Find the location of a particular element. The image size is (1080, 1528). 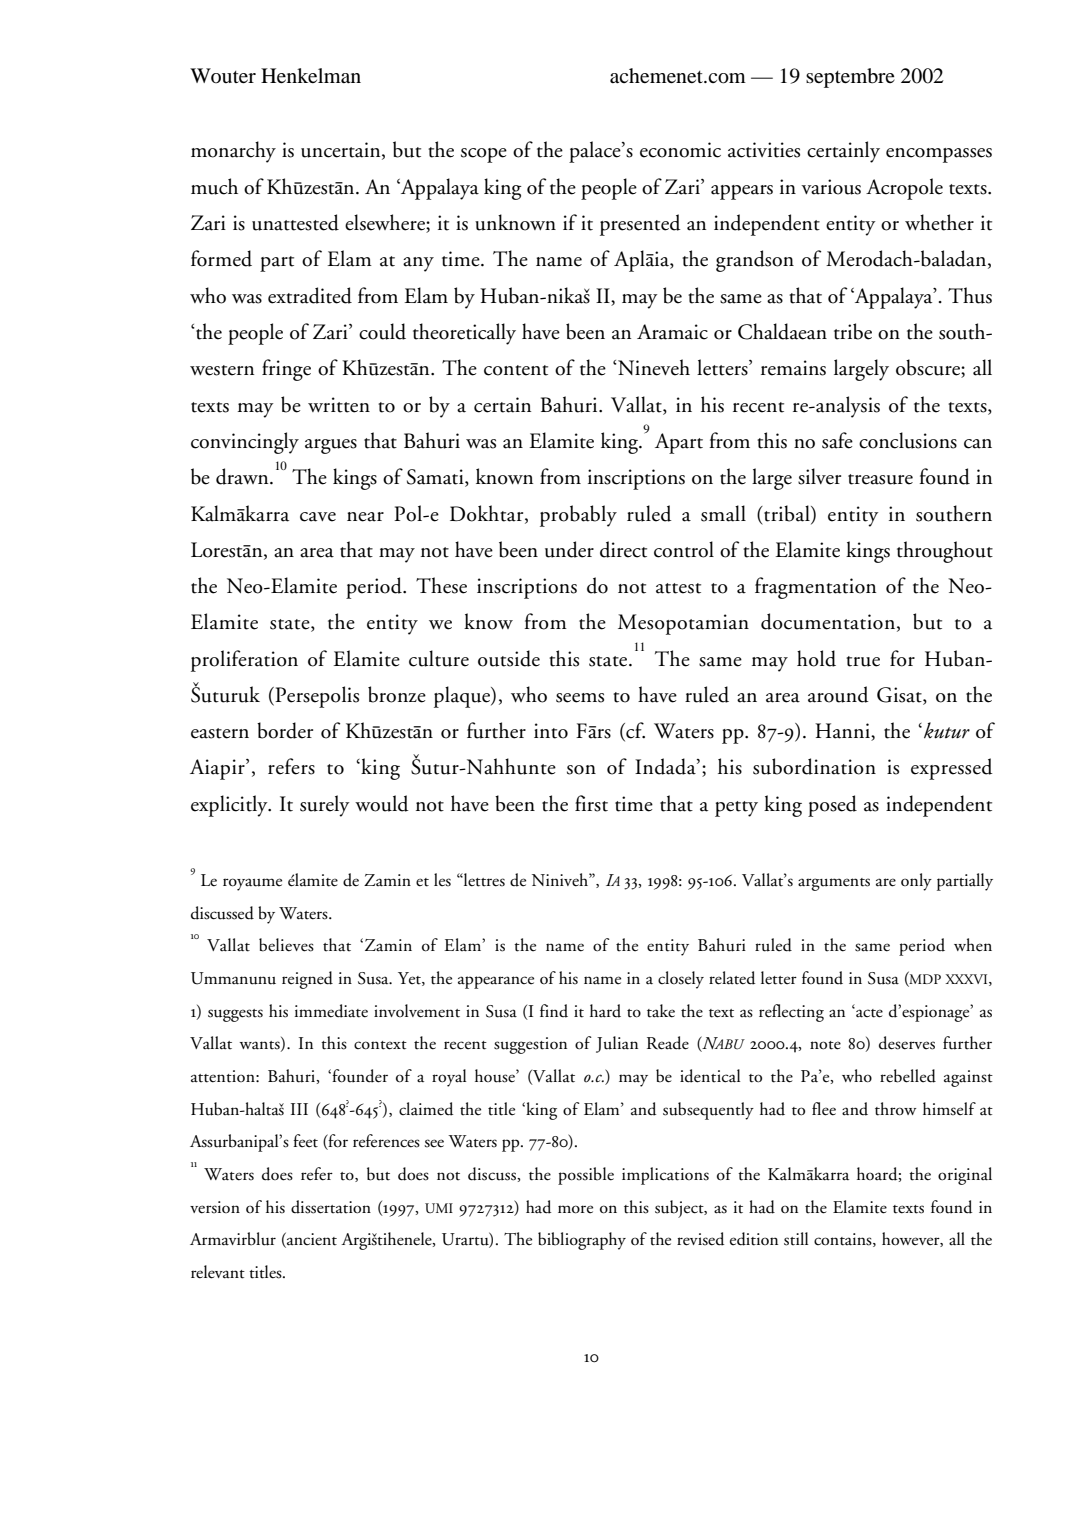

dissertation is located at coordinates (331, 1207).
